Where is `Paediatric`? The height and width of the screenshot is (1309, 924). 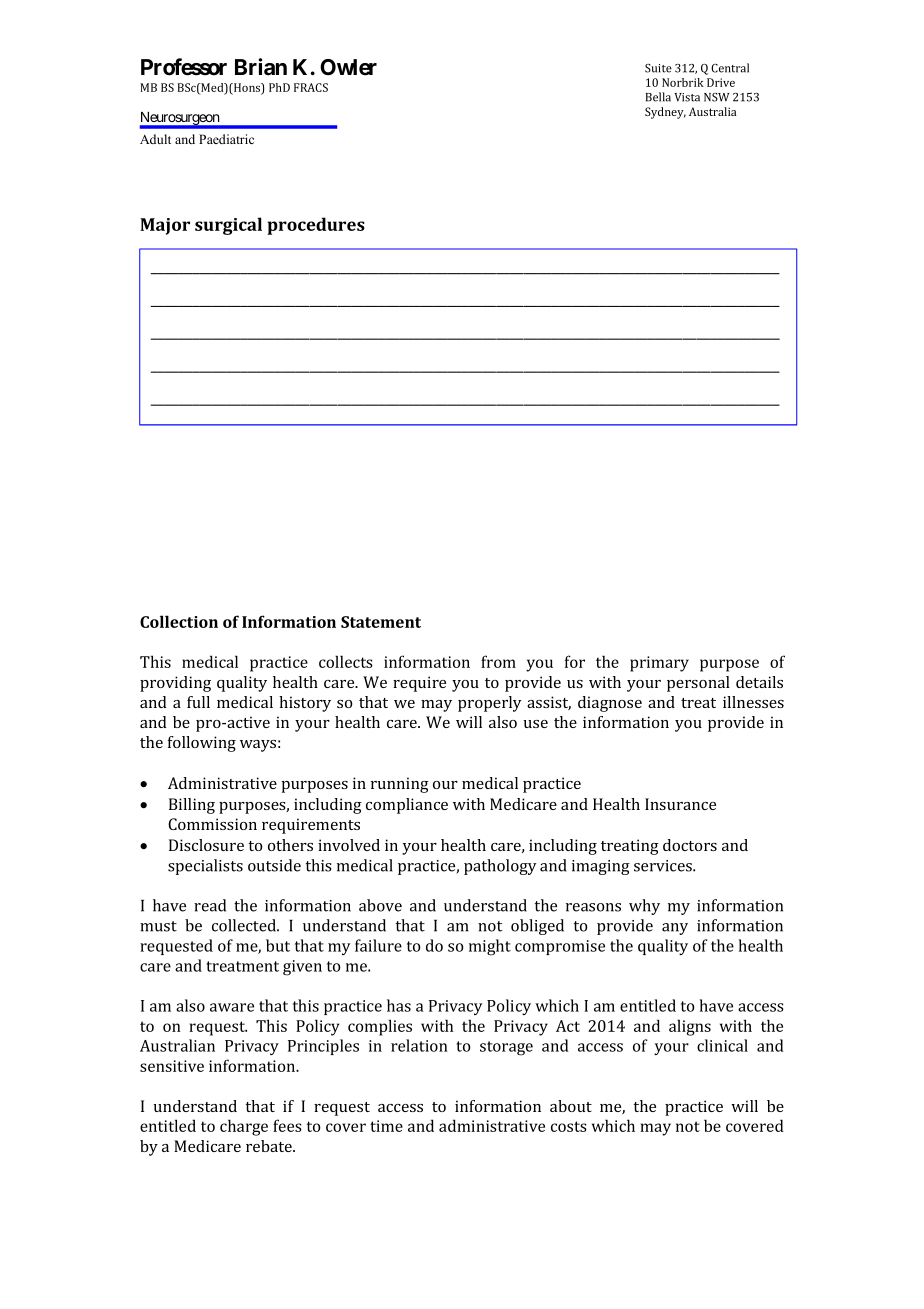
Paediatric is located at coordinates (226, 139).
